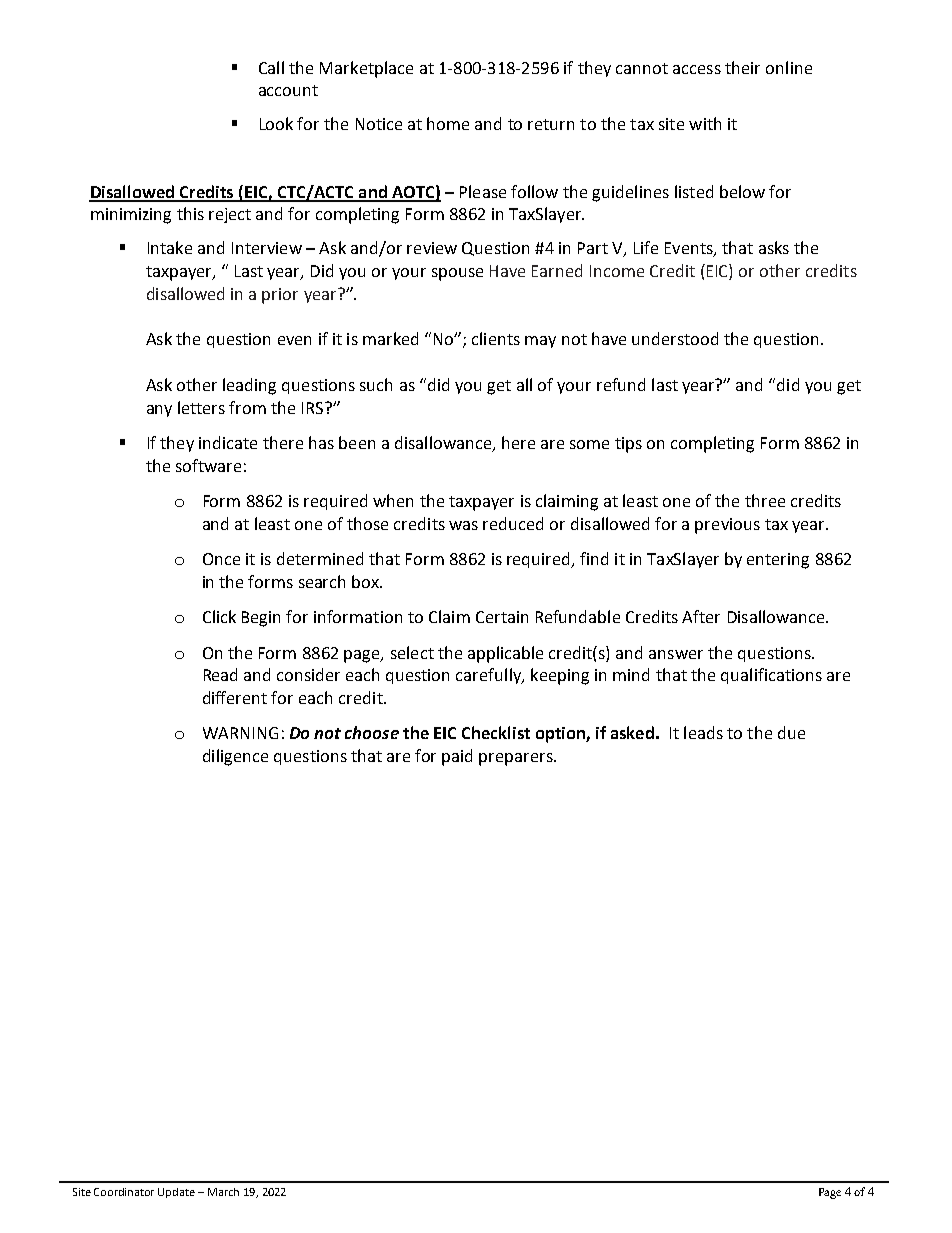 The width and height of the image is (952, 1233). What do you see at coordinates (448, 123) in the image?
I see `home` at bounding box center [448, 123].
